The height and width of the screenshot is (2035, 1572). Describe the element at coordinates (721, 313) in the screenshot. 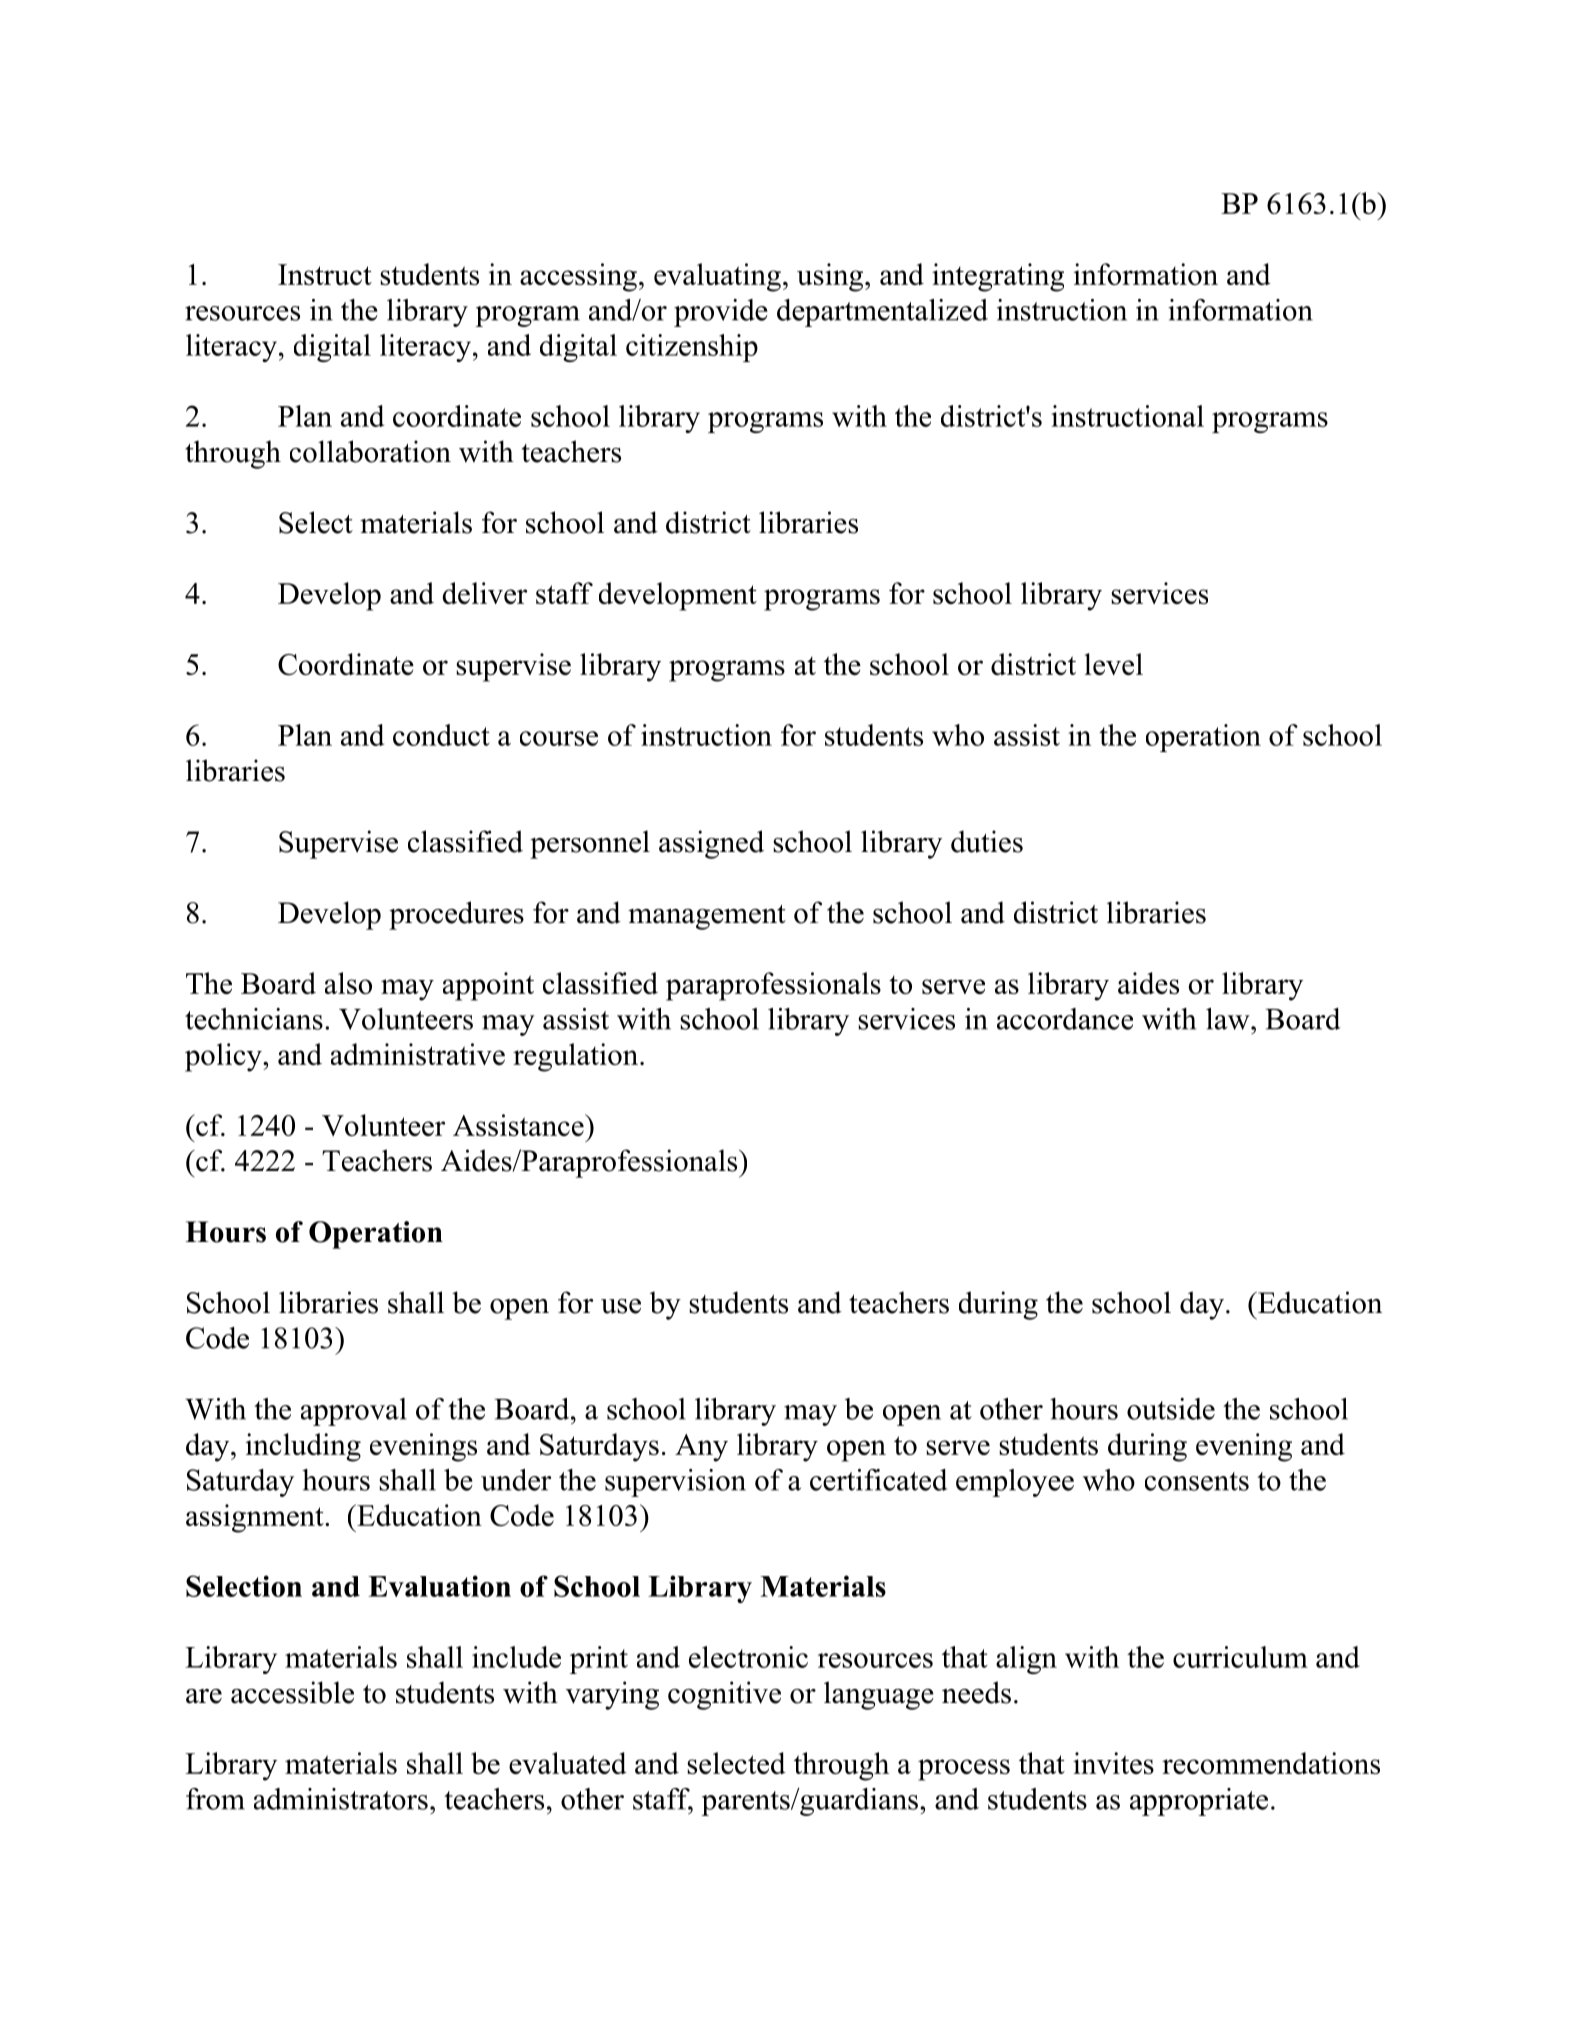

I see `provide` at that location.
